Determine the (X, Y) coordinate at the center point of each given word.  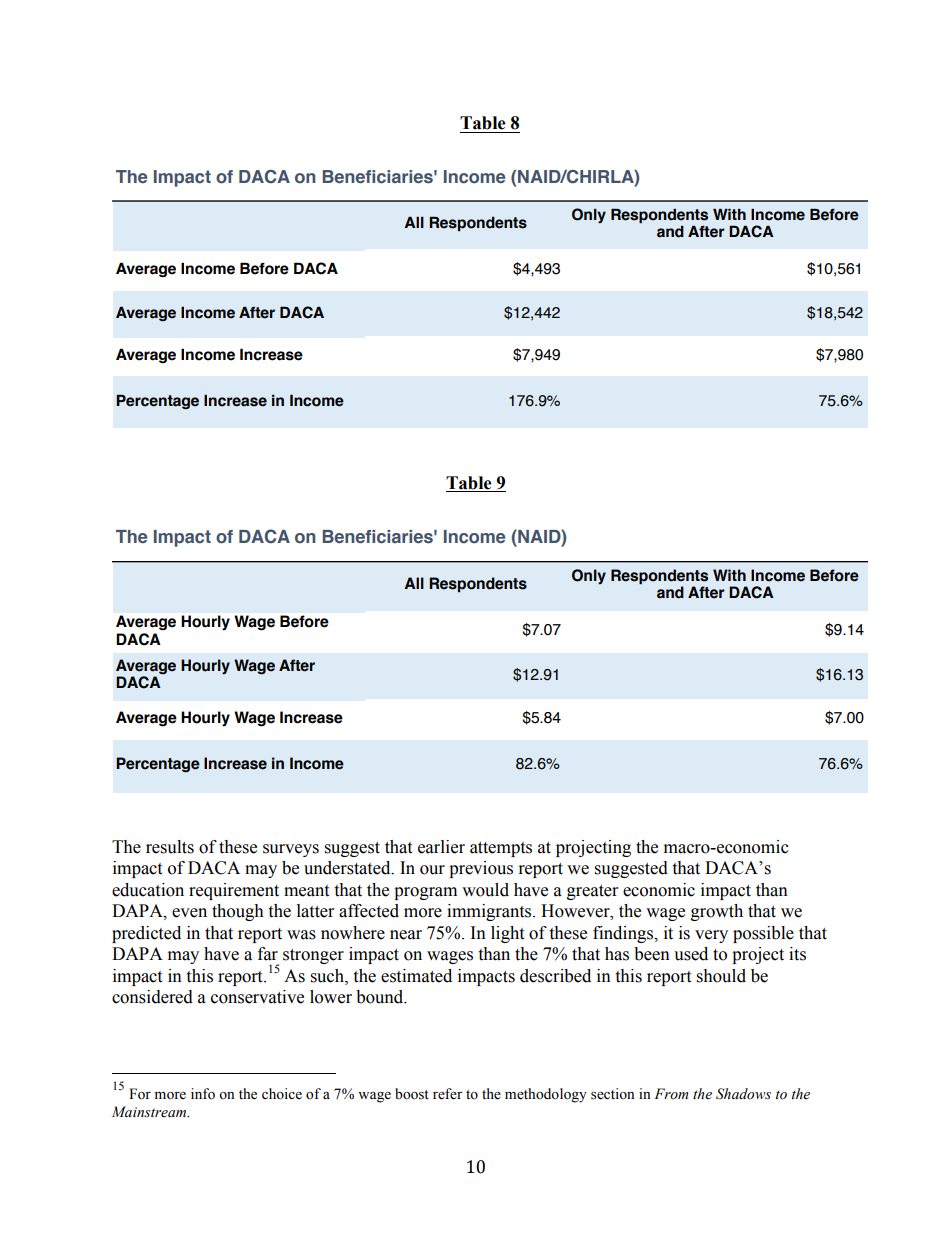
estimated (416, 976)
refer (448, 1094)
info (203, 1094)
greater (592, 892)
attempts (501, 849)
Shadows (743, 1094)
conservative (257, 997)
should (721, 976)
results (170, 847)
